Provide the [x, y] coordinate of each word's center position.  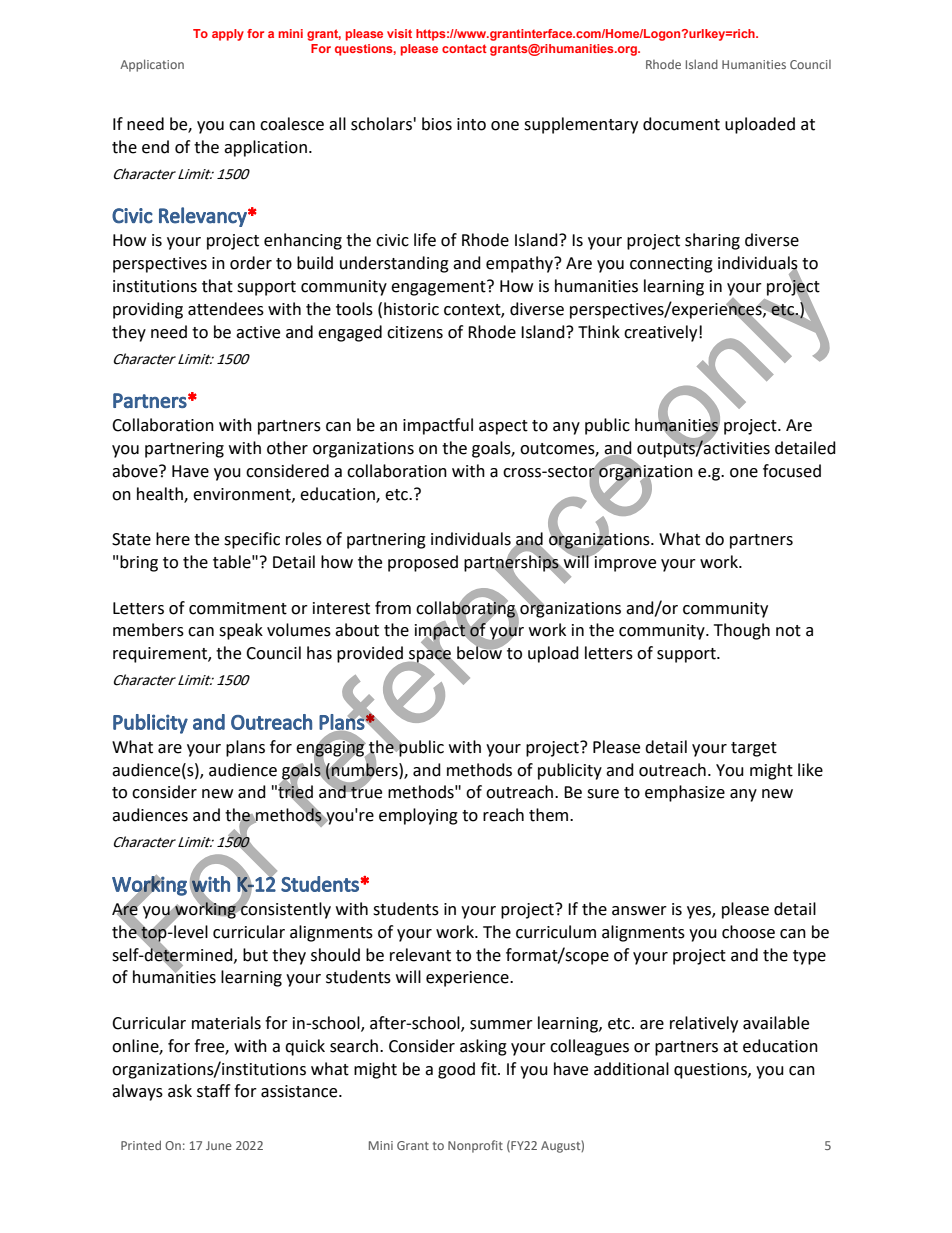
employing [418, 816]
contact [464, 48]
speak [241, 631]
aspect [503, 427]
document [681, 124]
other [287, 448]
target [754, 749]
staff [213, 1091]
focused [792, 471]
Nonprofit [475, 1146]
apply [228, 35]
